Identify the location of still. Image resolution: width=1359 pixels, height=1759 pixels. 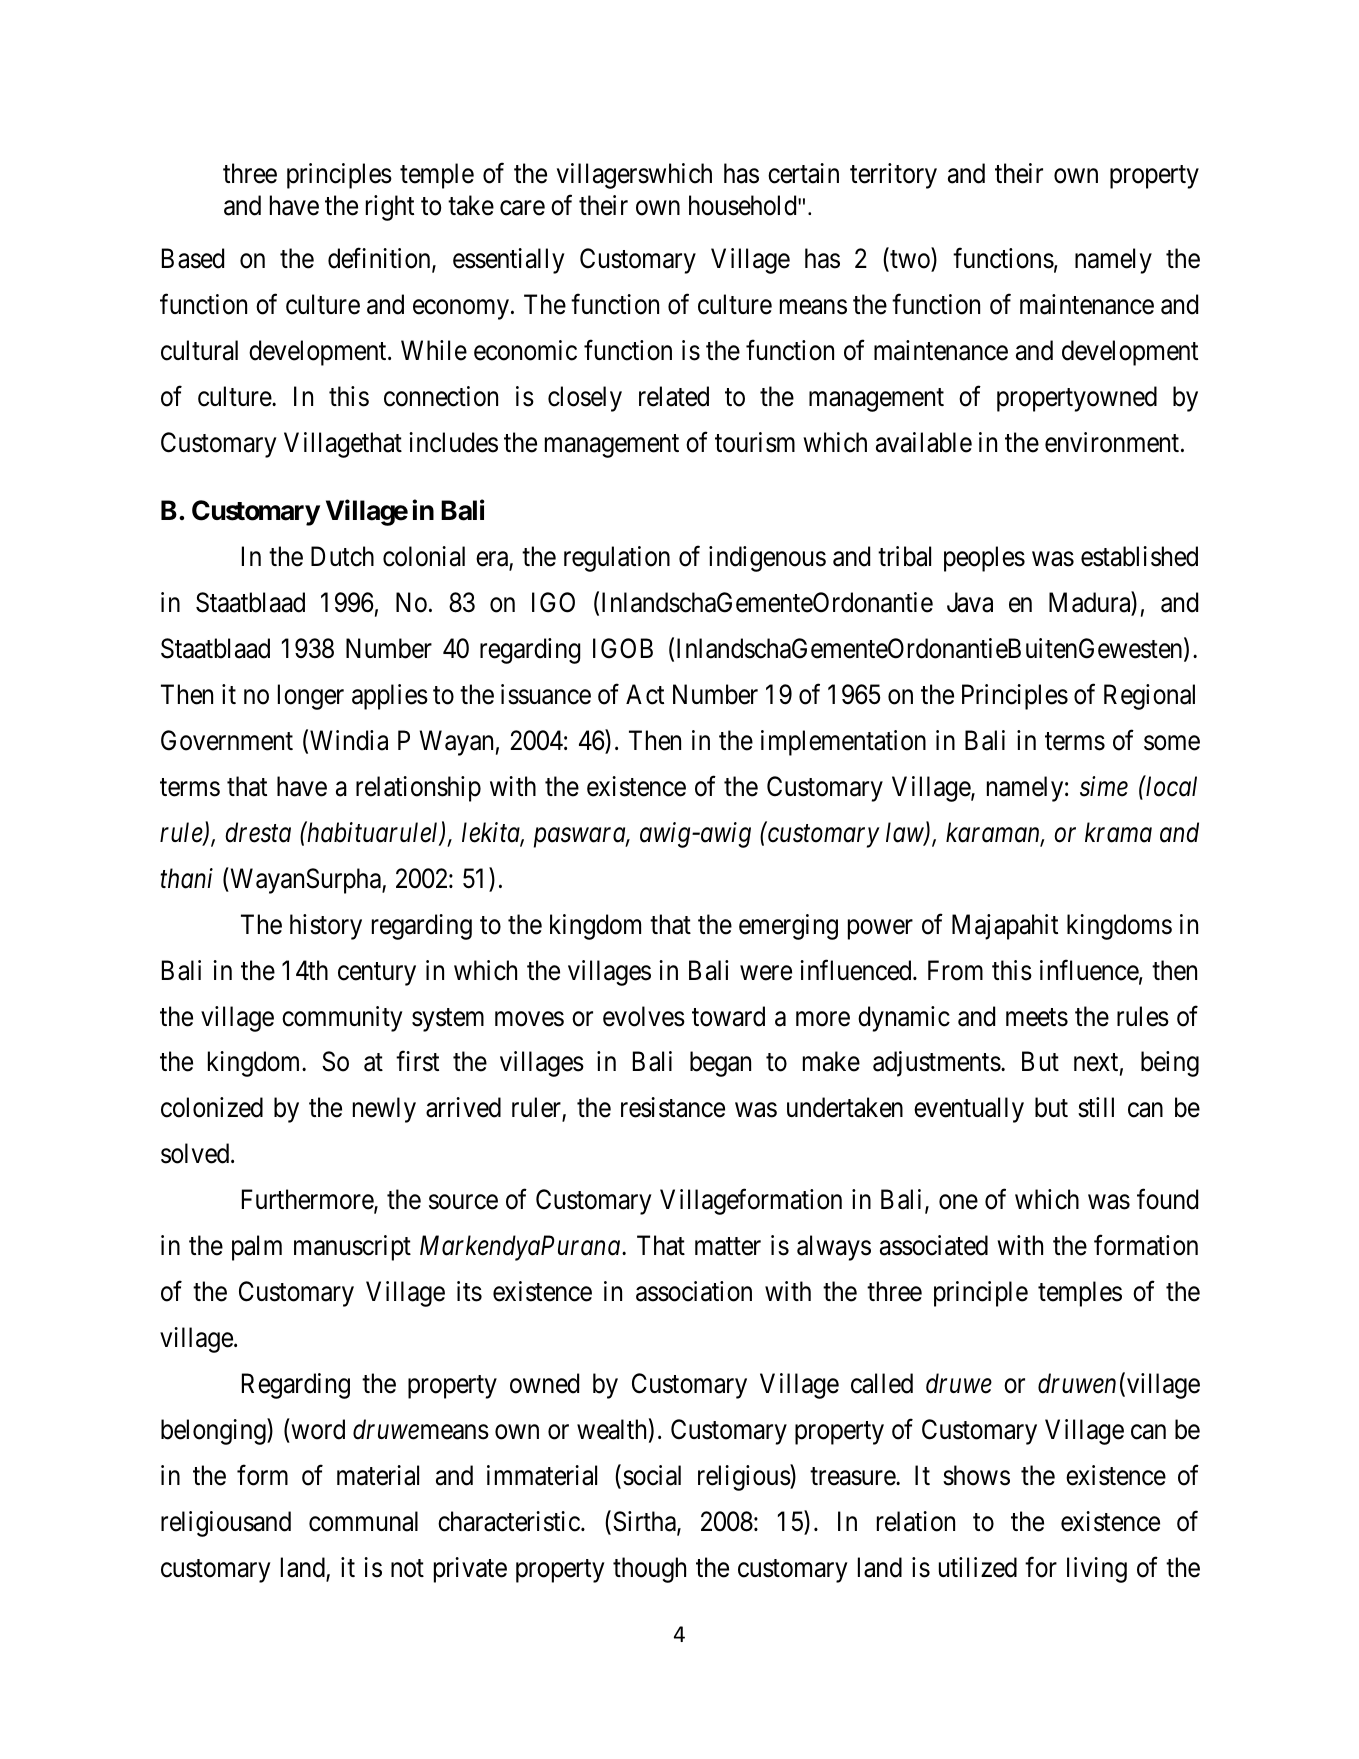
(1096, 1107).
